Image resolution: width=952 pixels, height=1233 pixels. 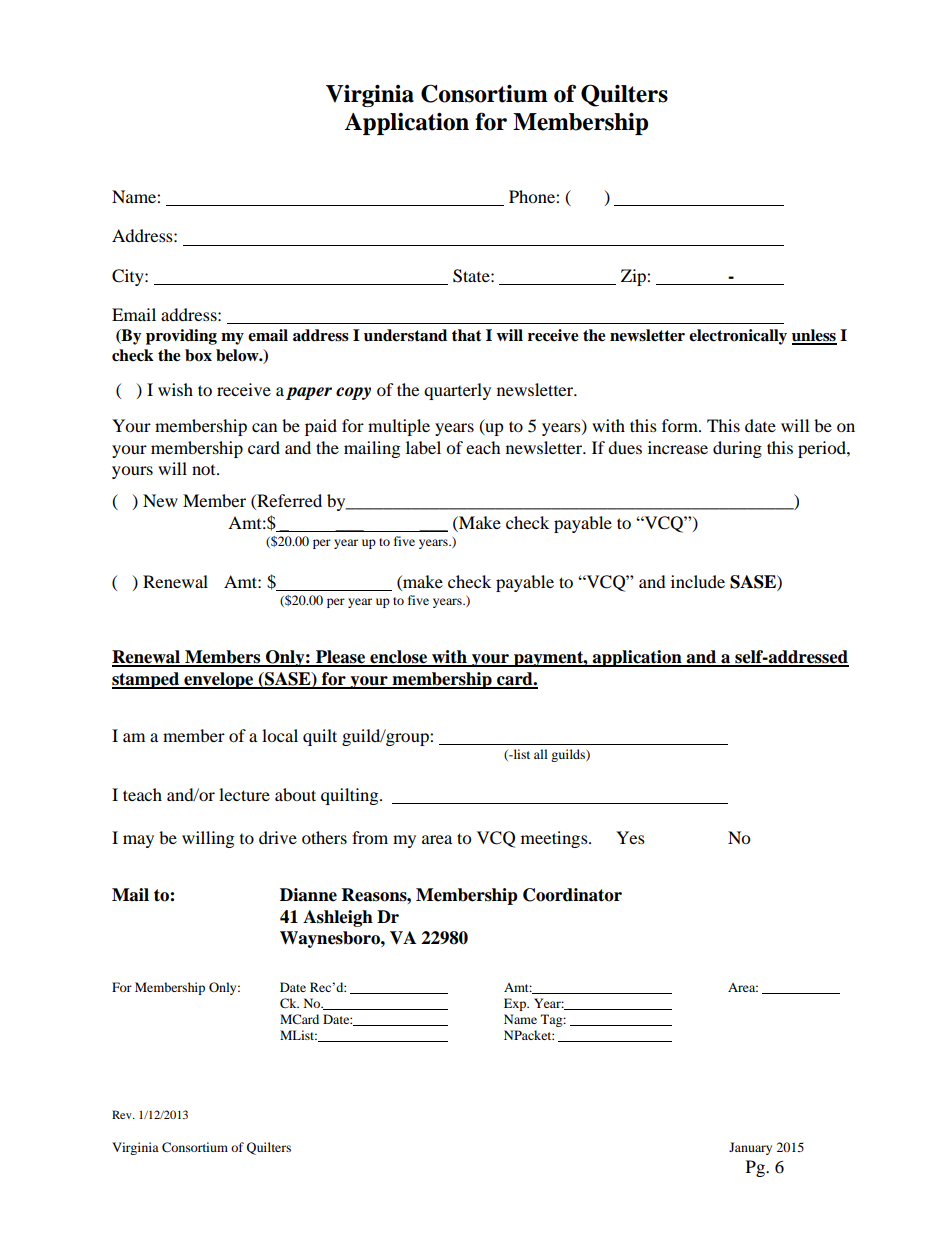 I want to click on enclose, so click(x=398, y=658).
